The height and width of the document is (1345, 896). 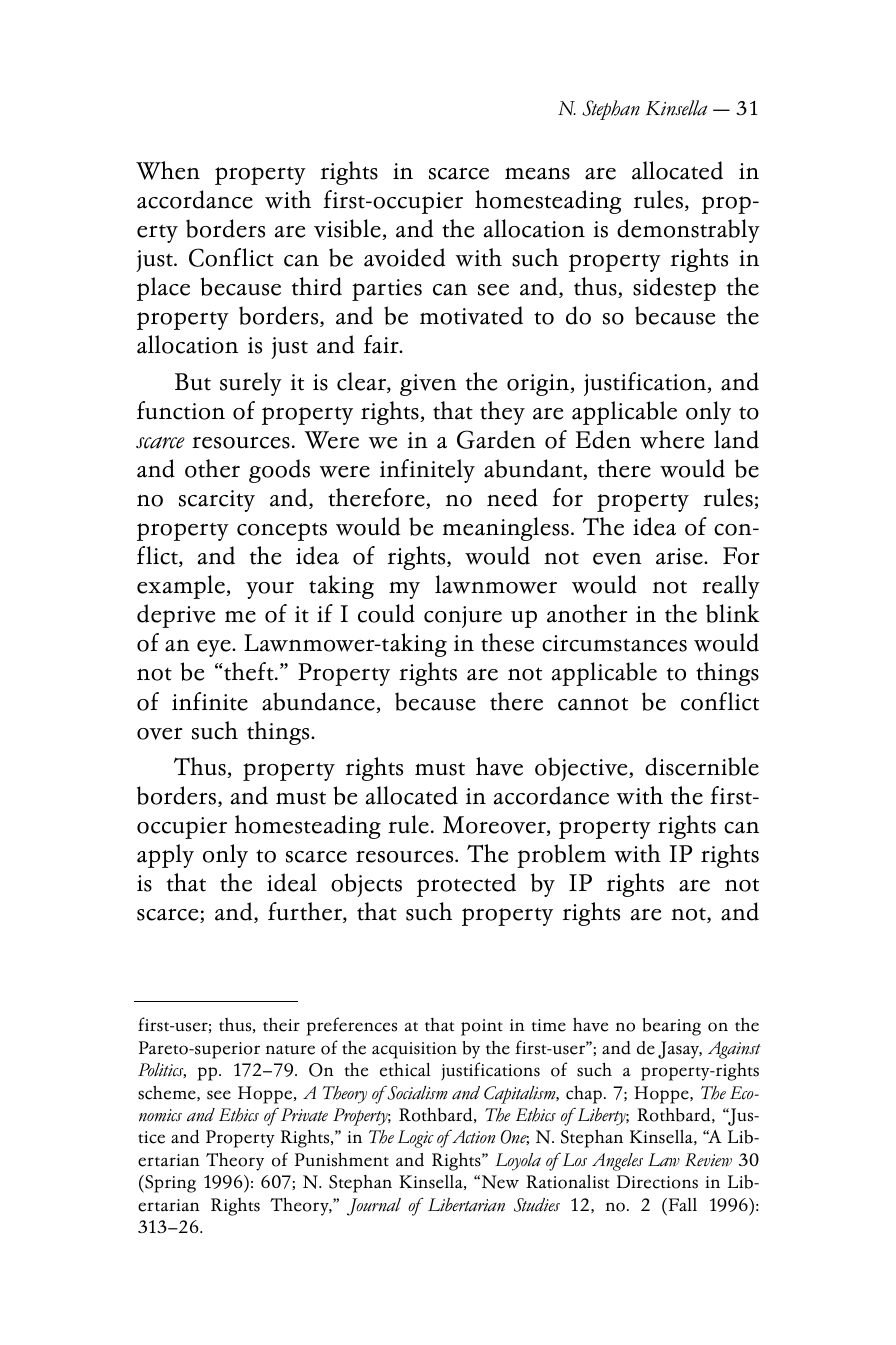 I want to click on these, so click(x=507, y=642).
